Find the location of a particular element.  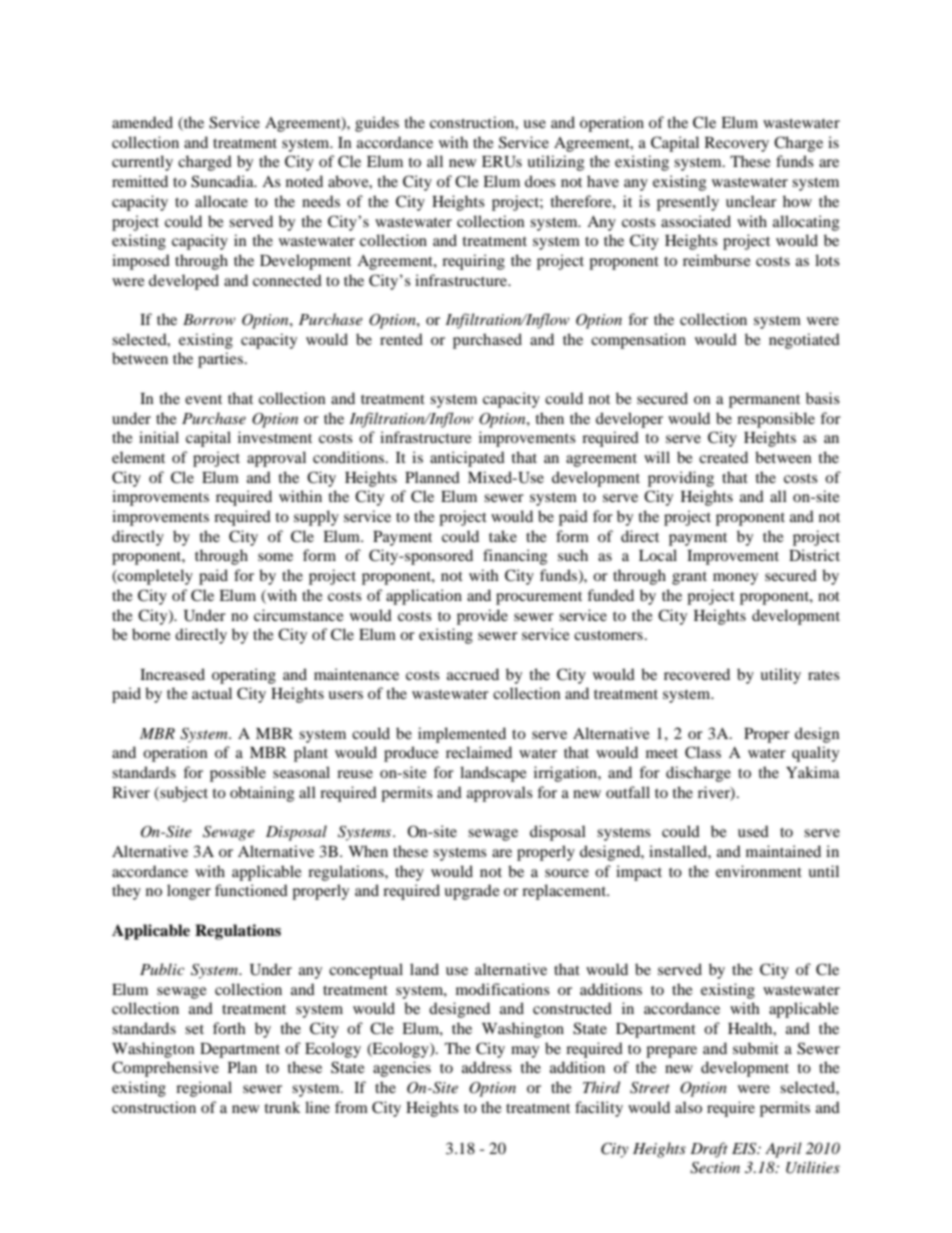

allocate is located at coordinates (221, 201).
